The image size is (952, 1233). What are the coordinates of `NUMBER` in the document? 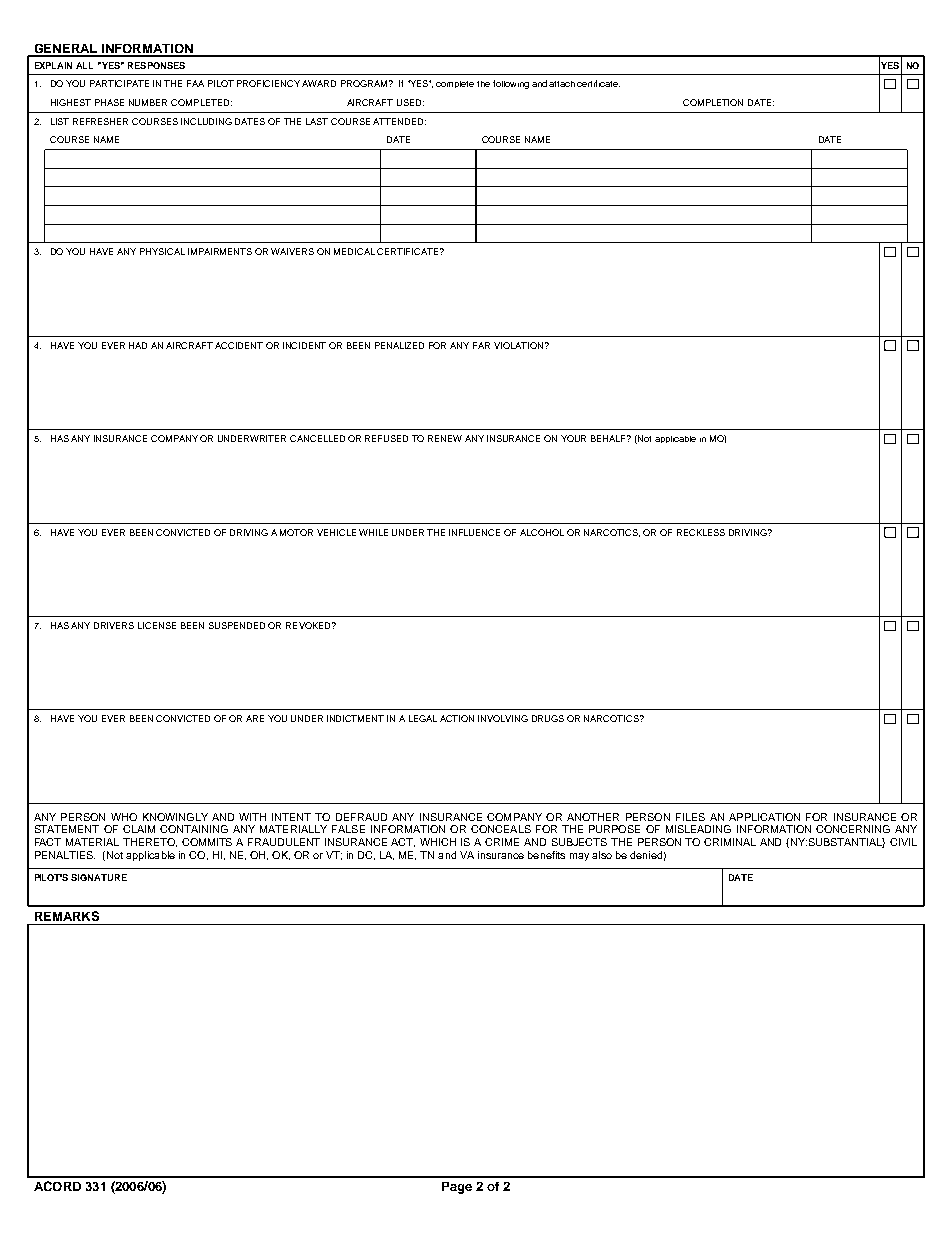 It's located at (148, 102).
